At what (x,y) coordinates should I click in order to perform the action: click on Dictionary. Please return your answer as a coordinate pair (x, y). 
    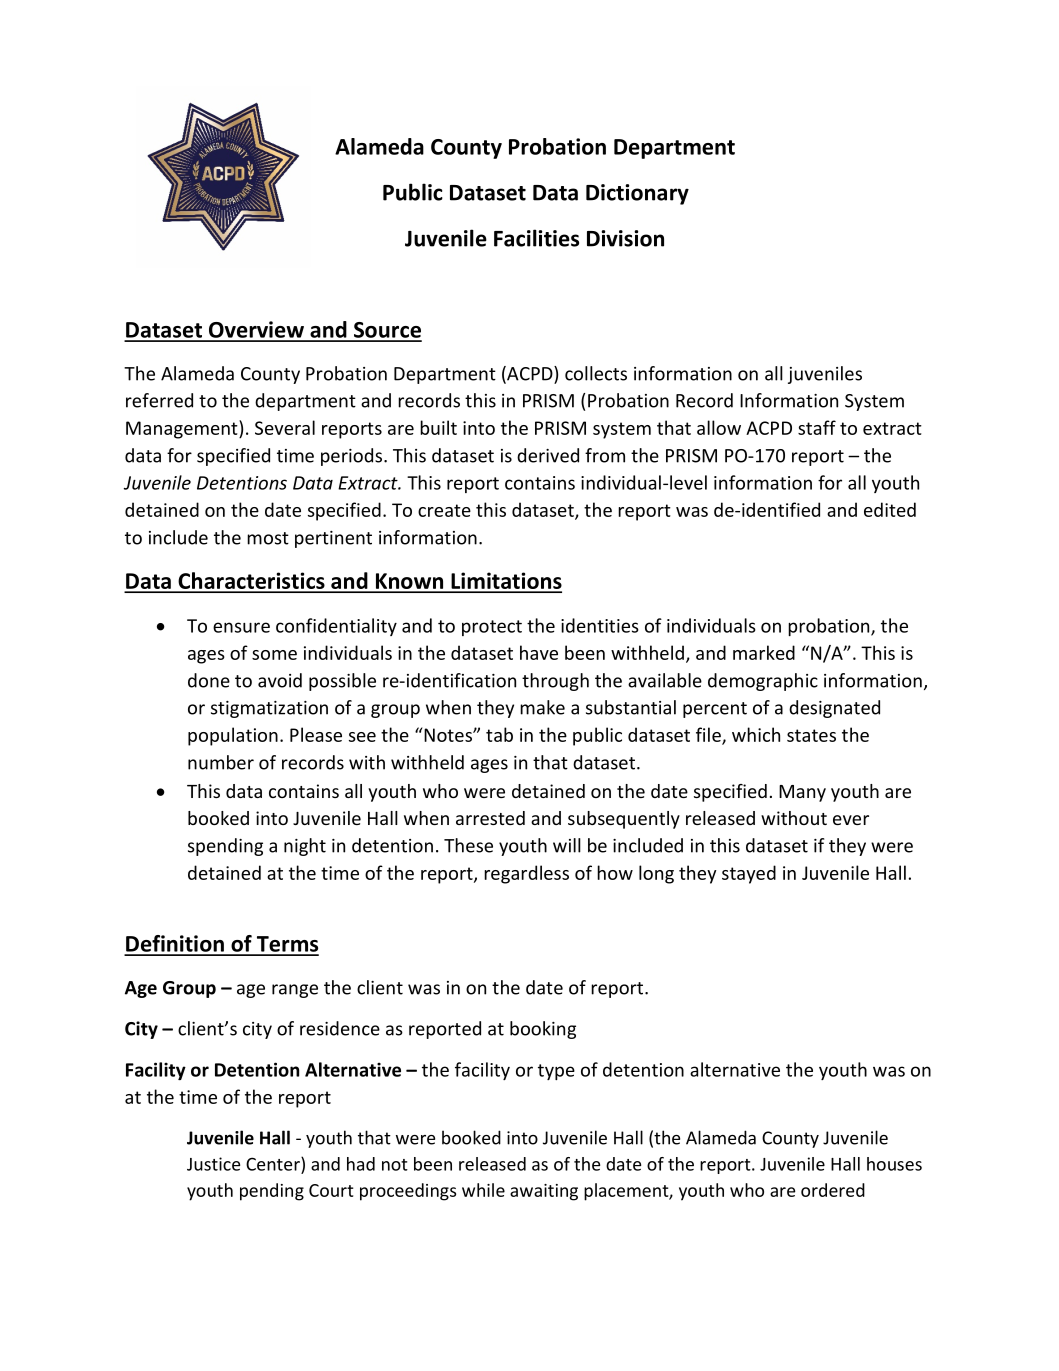
    Looking at the image, I should click on (637, 194).
